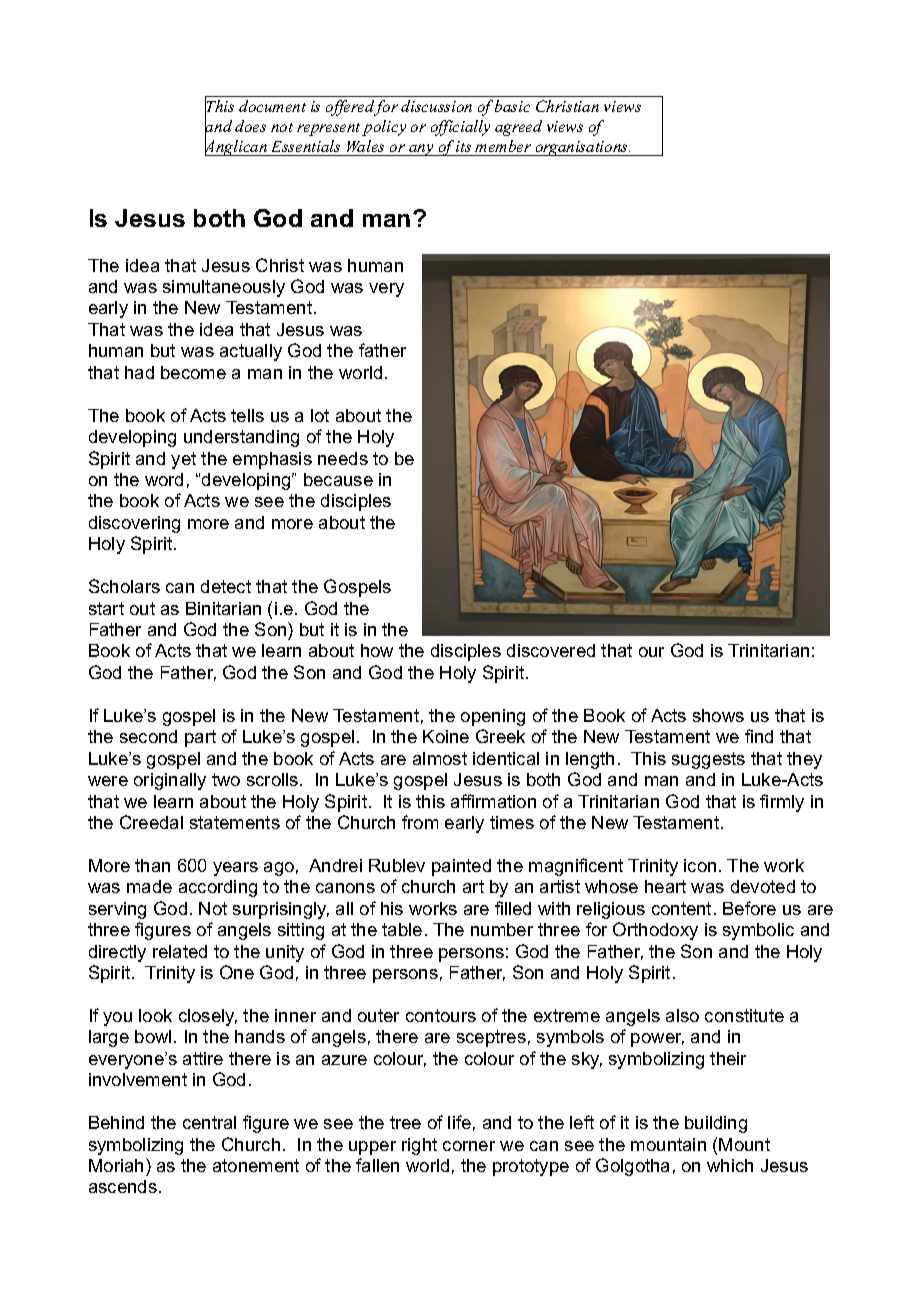 The image size is (924, 1308). Describe the element at coordinates (469, 1146) in the screenshot. I see `corner` at that location.
